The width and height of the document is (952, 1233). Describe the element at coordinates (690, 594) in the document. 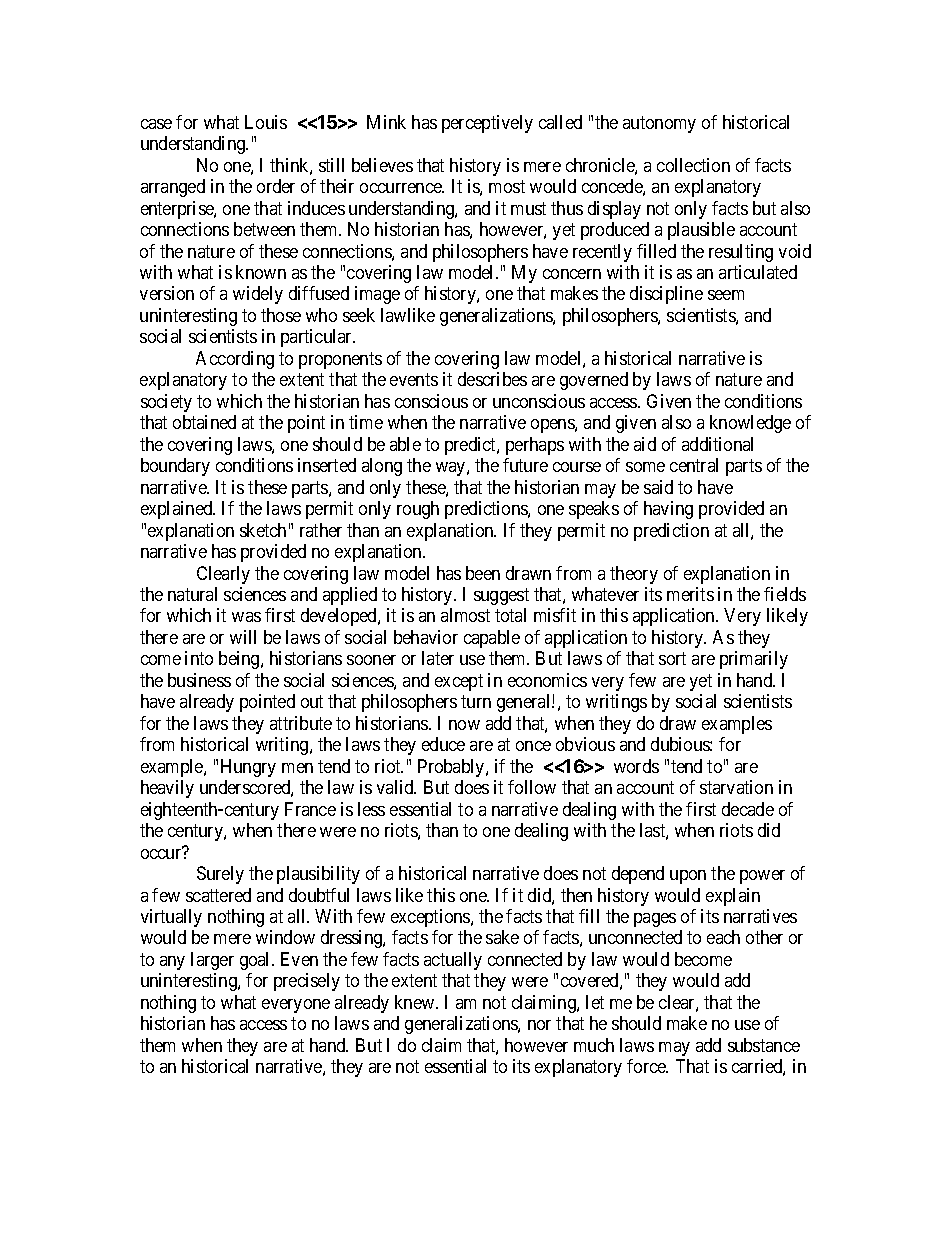

I see `merits` at that location.
